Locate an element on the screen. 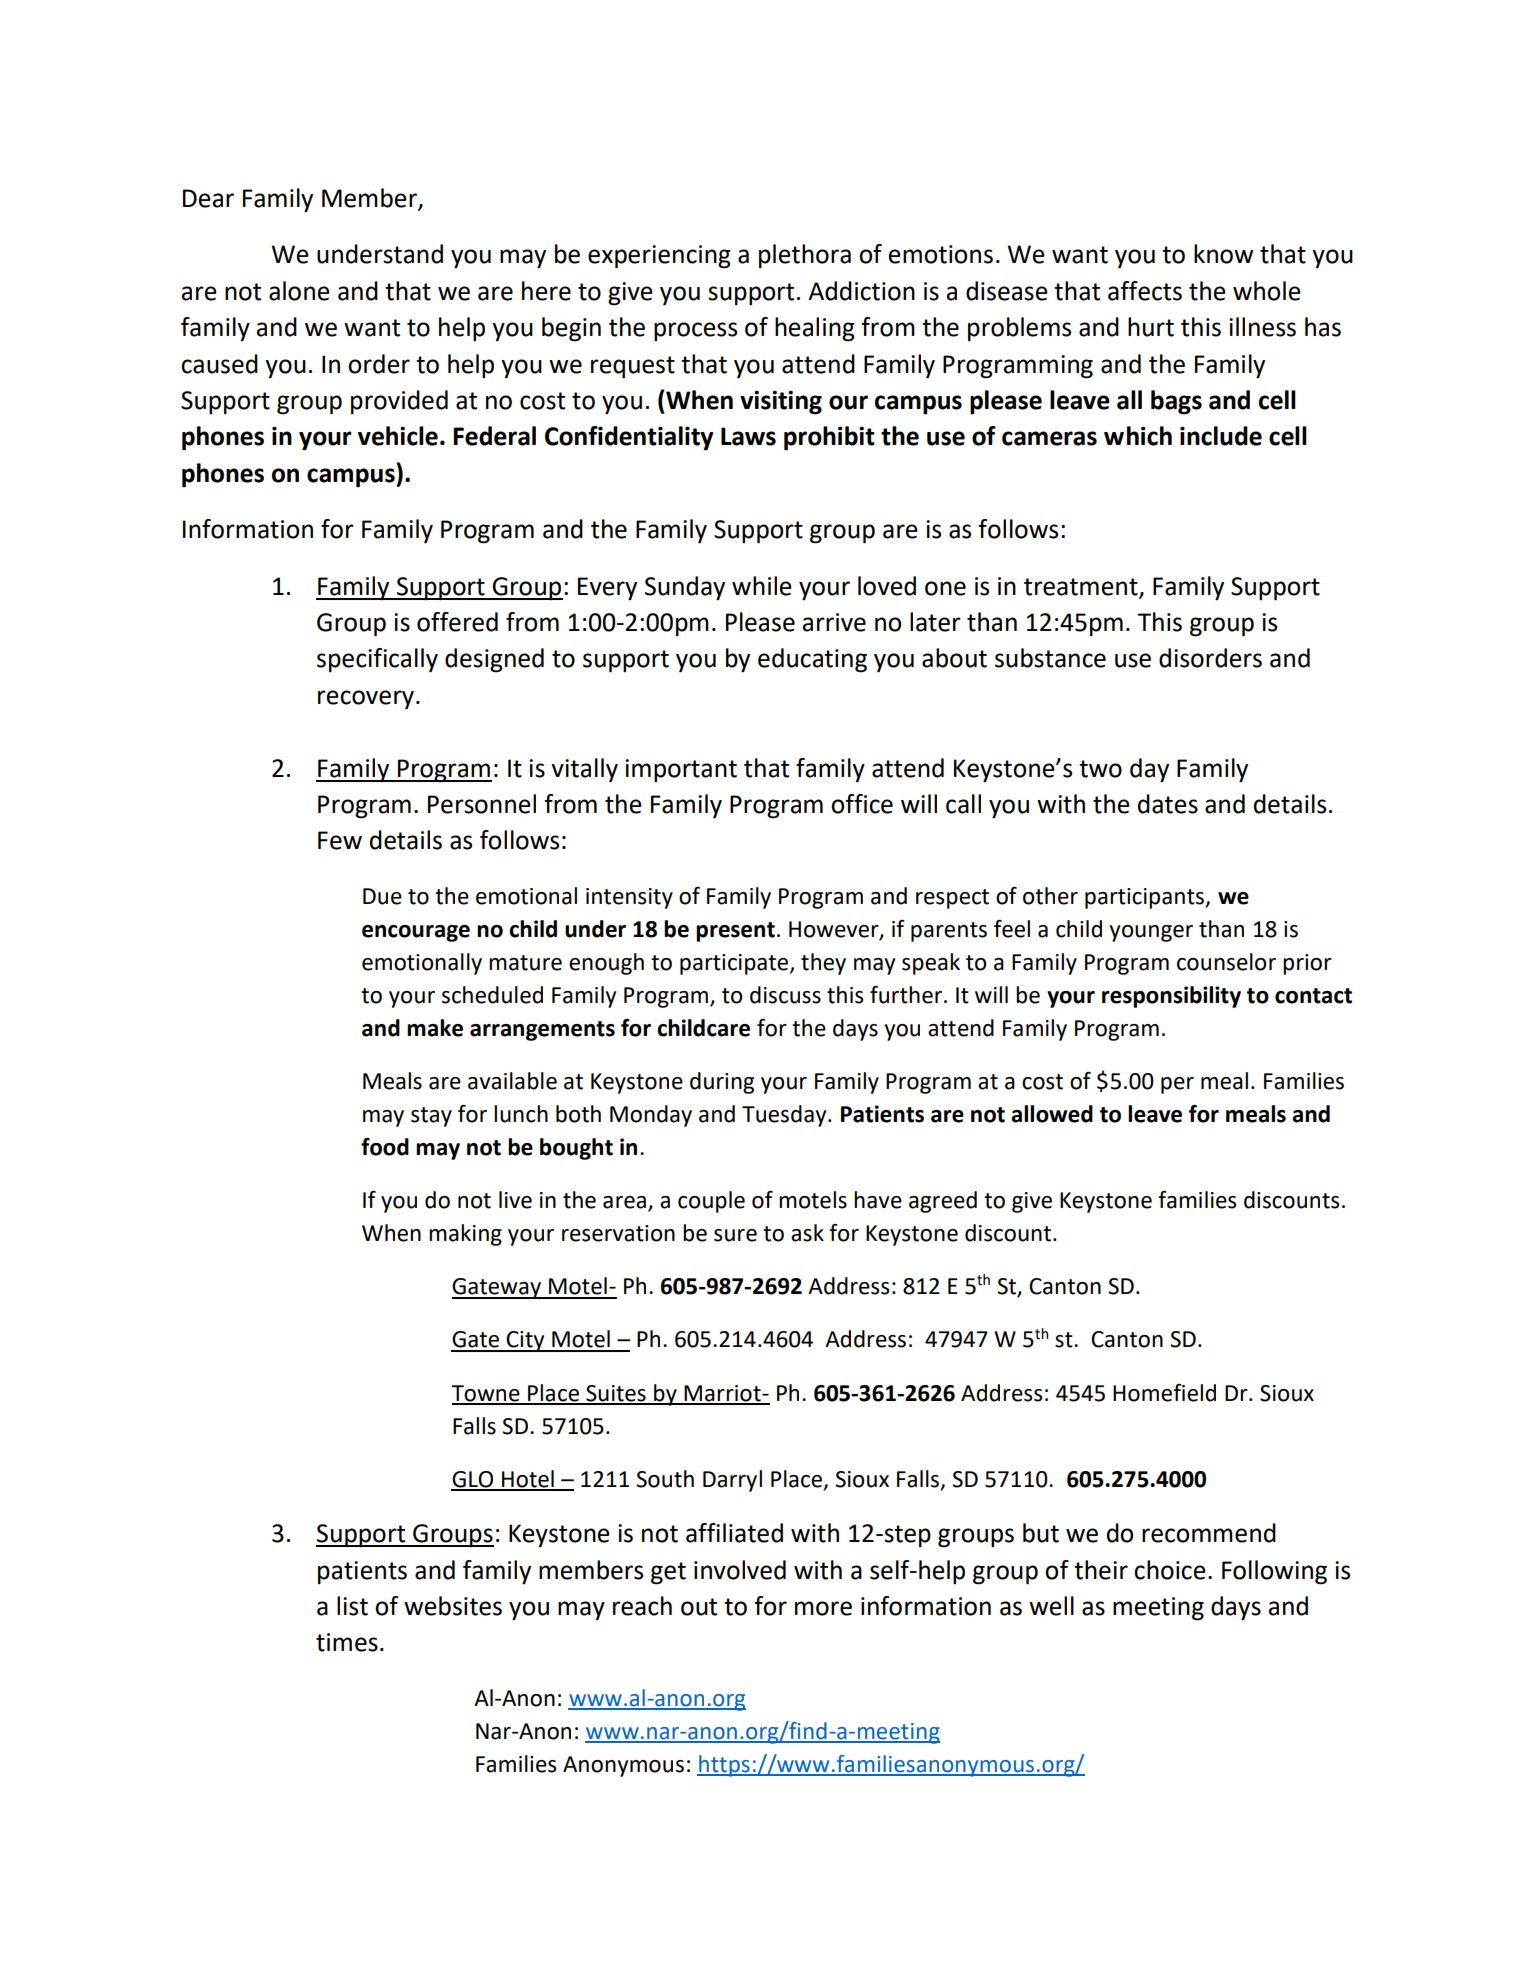 The image size is (1536, 1988). Tuesday is located at coordinates (785, 1116).
